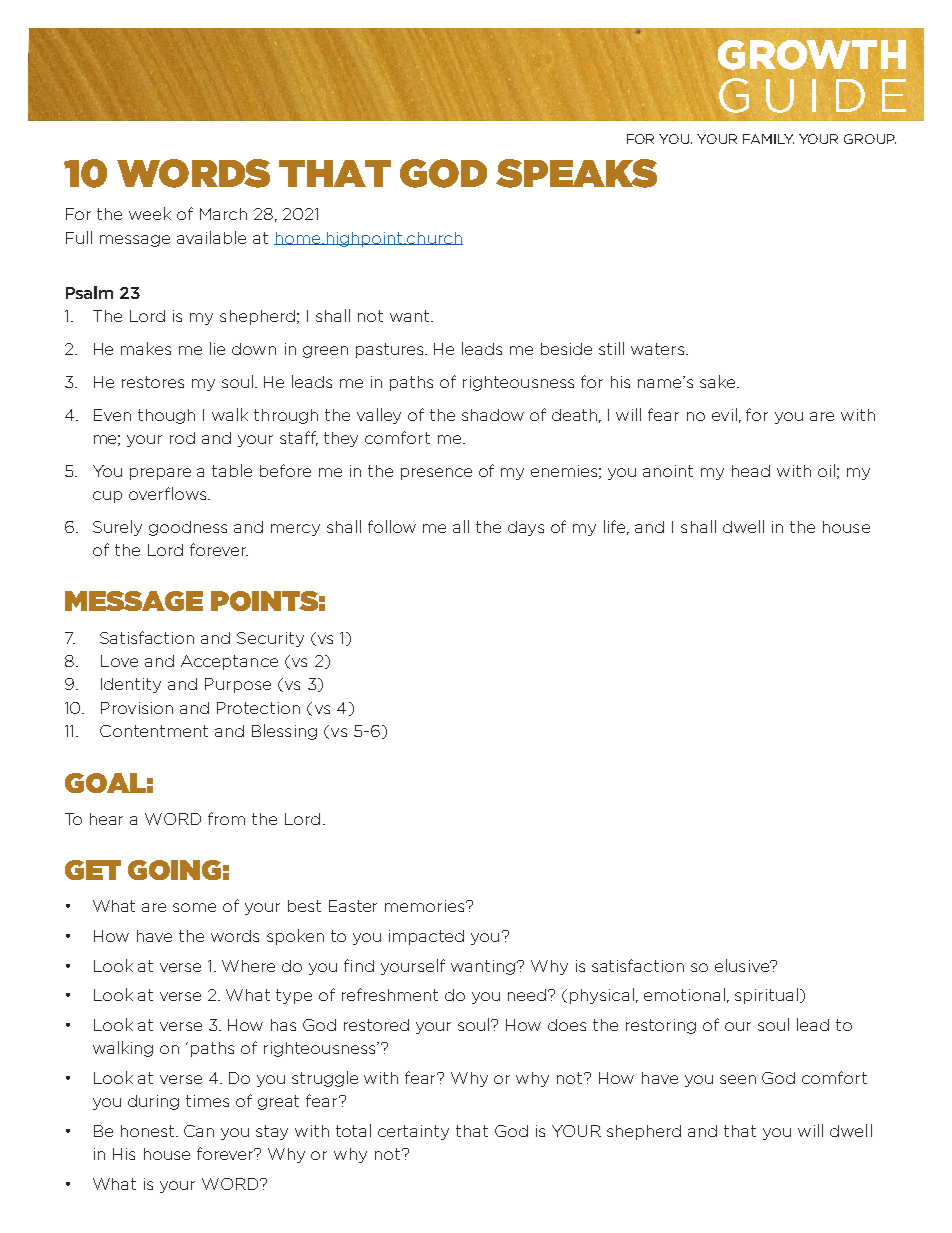 The image size is (952, 1233). I want to click on sake, so click(719, 381).
